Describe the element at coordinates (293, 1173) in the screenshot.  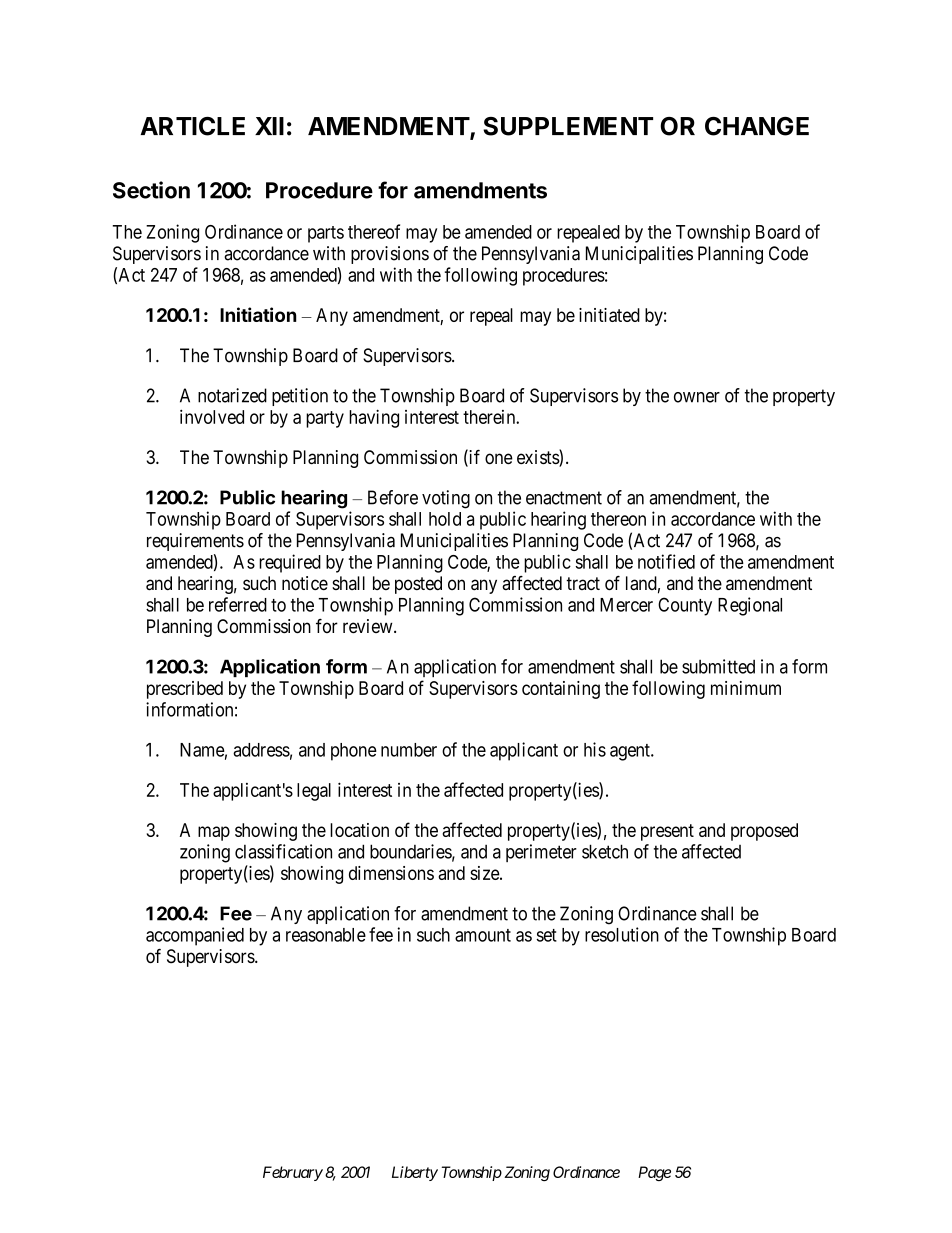
I see `February` at that location.
